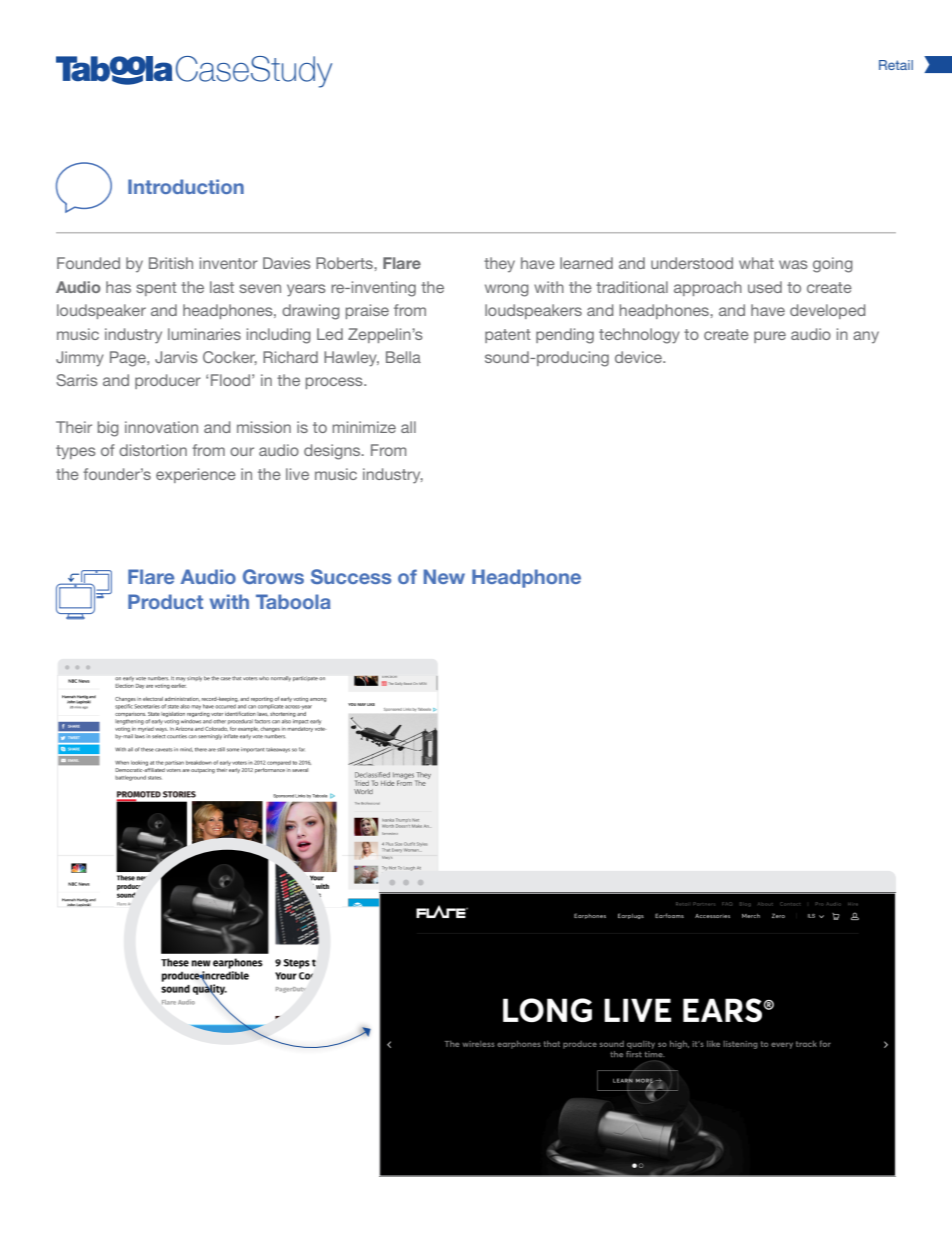  What do you see at coordinates (756, 263) in the document?
I see `what` at bounding box center [756, 263].
